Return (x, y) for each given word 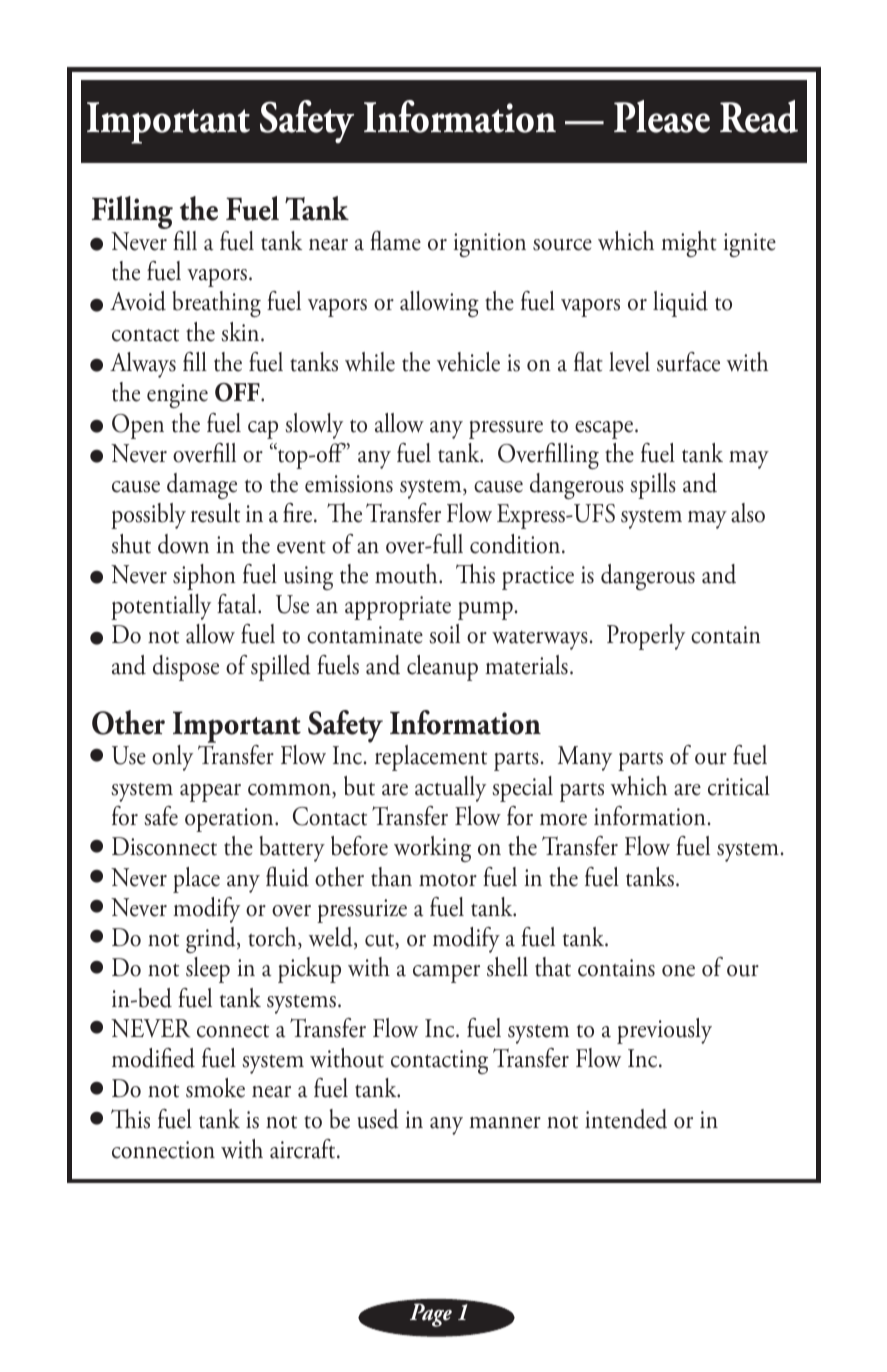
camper (446, 974)
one (678, 971)
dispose (186, 668)
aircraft (304, 1149)
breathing (216, 304)
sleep (208, 970)
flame (395, 241)
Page (431, 1315)
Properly (646, 637)
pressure (506, 430)
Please (662, 116)
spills (653, 486)
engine (177, 396)
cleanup (442, 668)
